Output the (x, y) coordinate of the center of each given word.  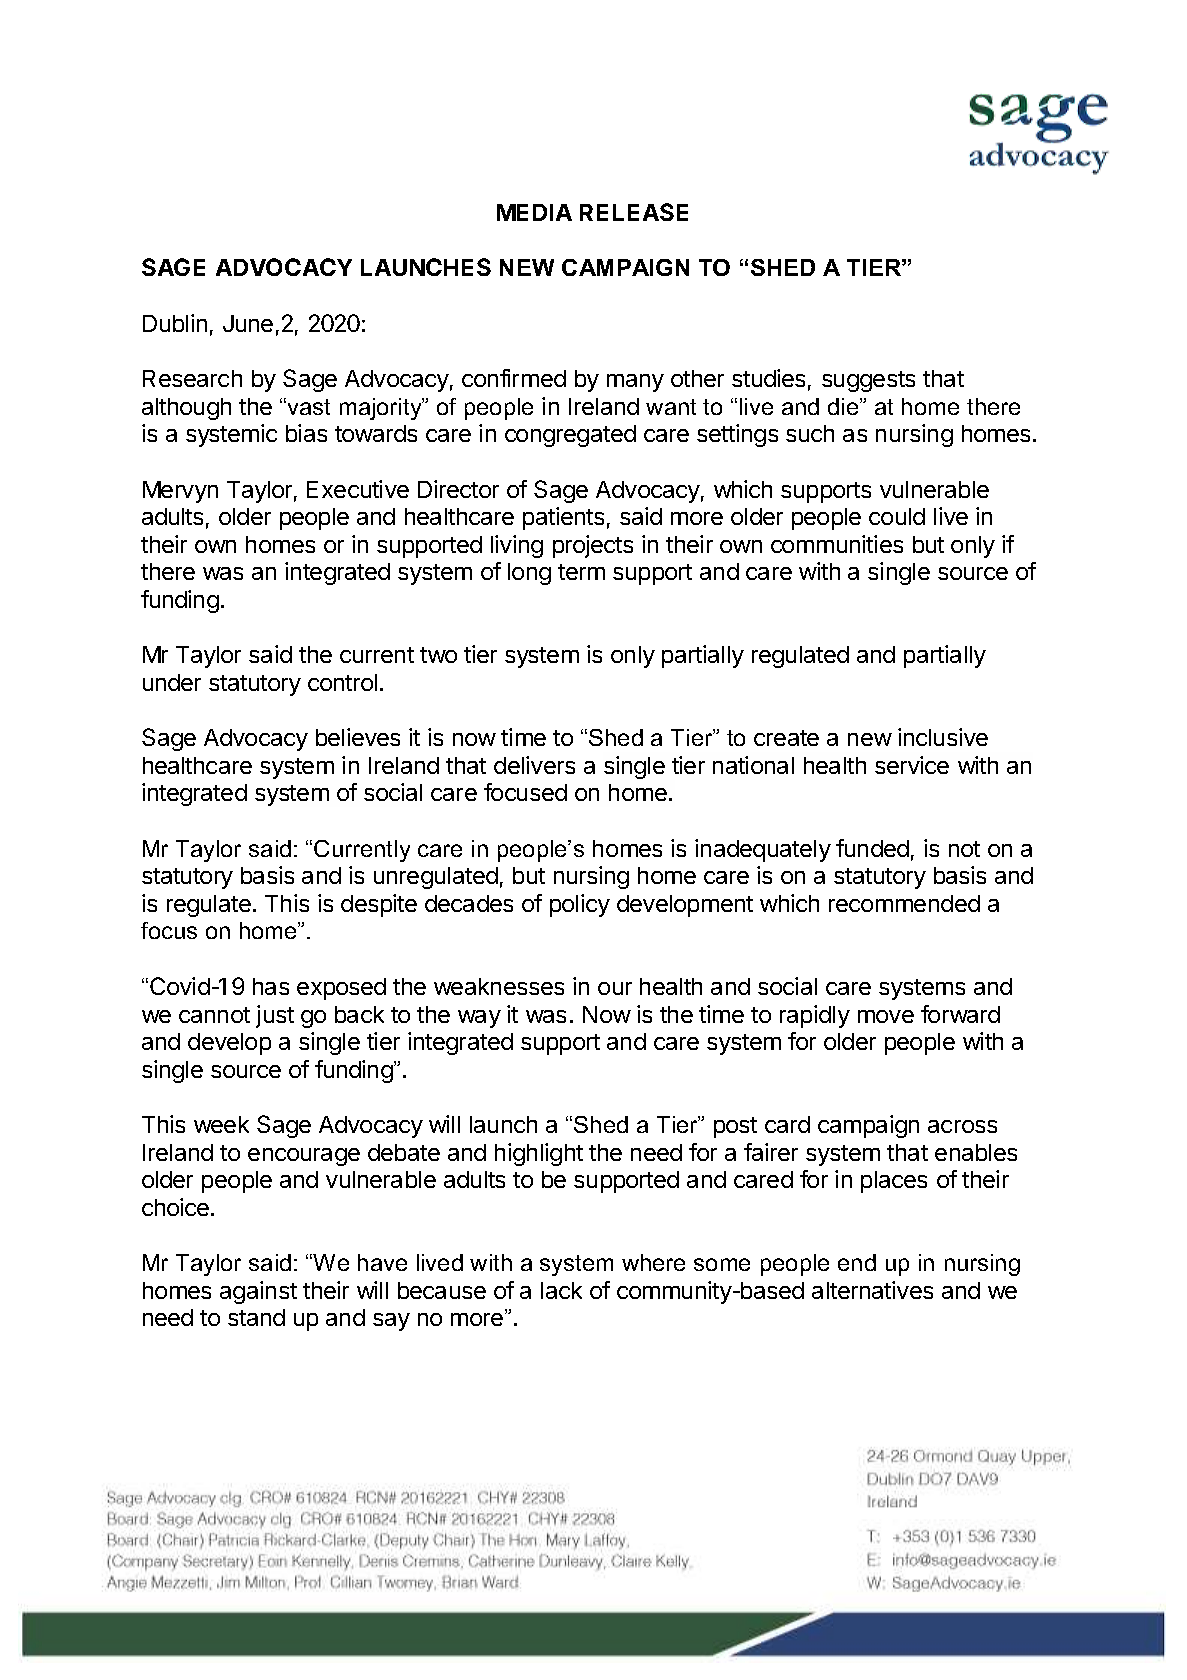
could (897, 516)
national (753, 765)
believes (358, 737)
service (912, 765)
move (886, 1016)
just (275, 1016)
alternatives (872, 1290)
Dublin (175, 323)
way (479, 1019)
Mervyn (180, 492)
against (258, 1292)
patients (563, 518)
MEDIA (534, 212)
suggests (868, 381)
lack (561, 1290)
